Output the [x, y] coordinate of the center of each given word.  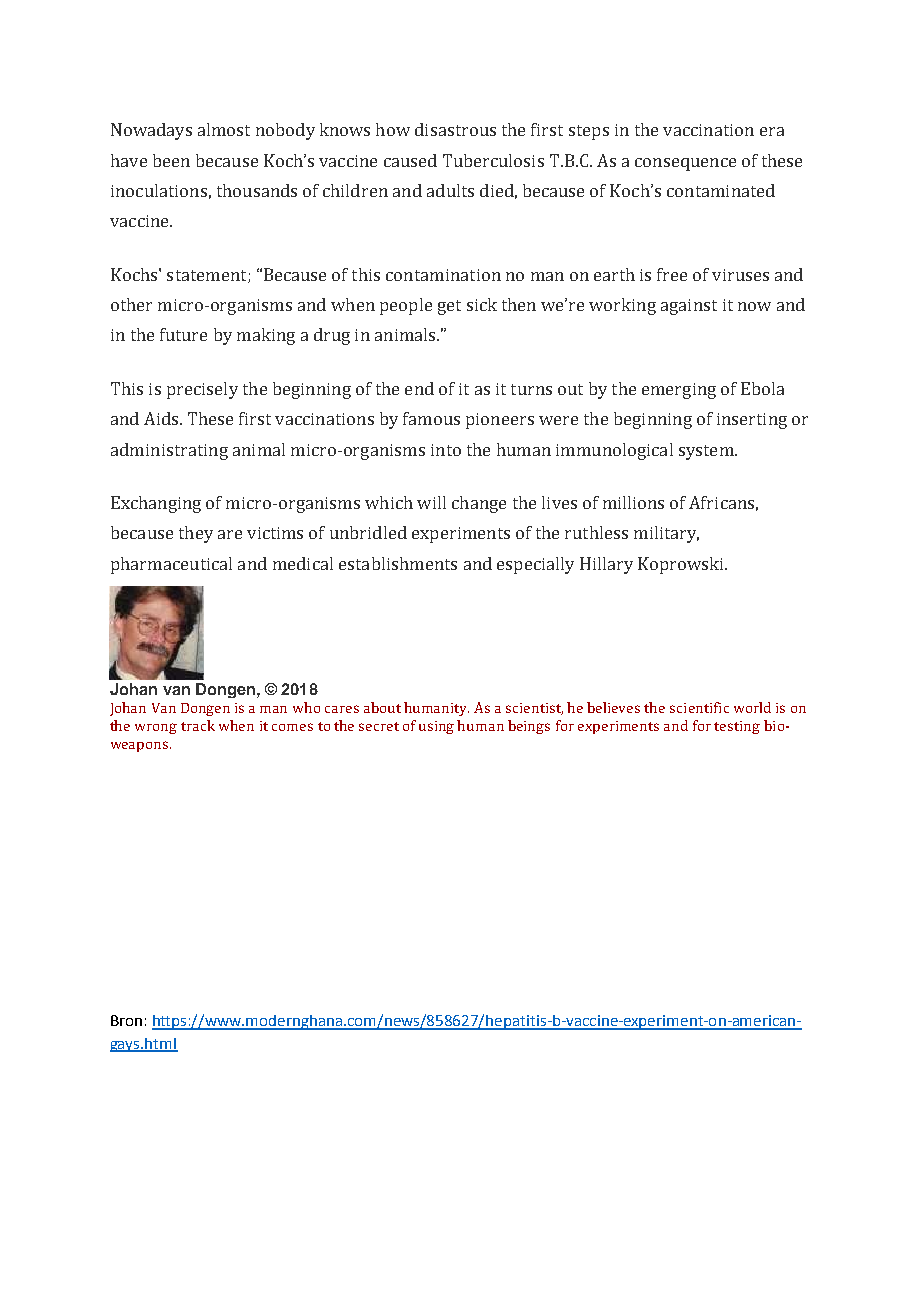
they [196, 534]
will [431, 502]
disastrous [455, 129]
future [183, 334]
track [198, 725]
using [436, 727]
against [689, 307]
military [666, 534]
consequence [685, 164]
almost [224, 129]
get [449, 307]
